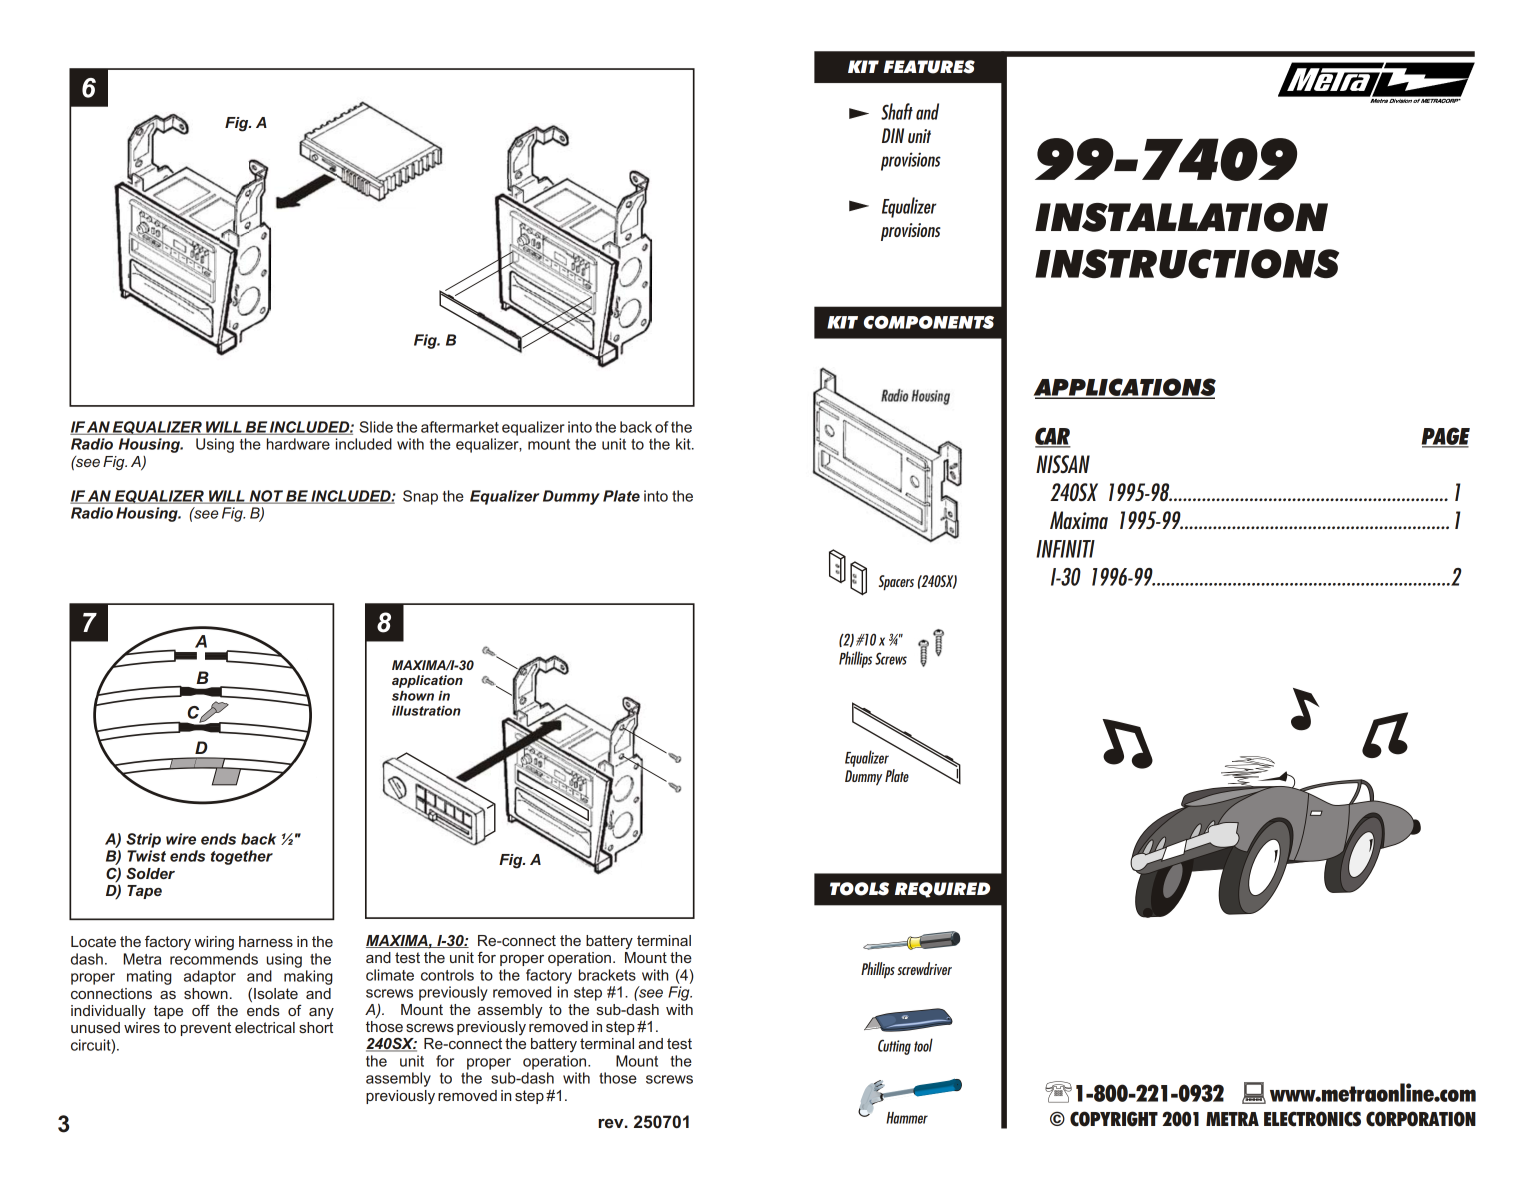 This document has width=1527, height=1180. What do you see at coordinates (942, 890) in the document?
I see `REQUIRED` at bounding box center [942, 890].
